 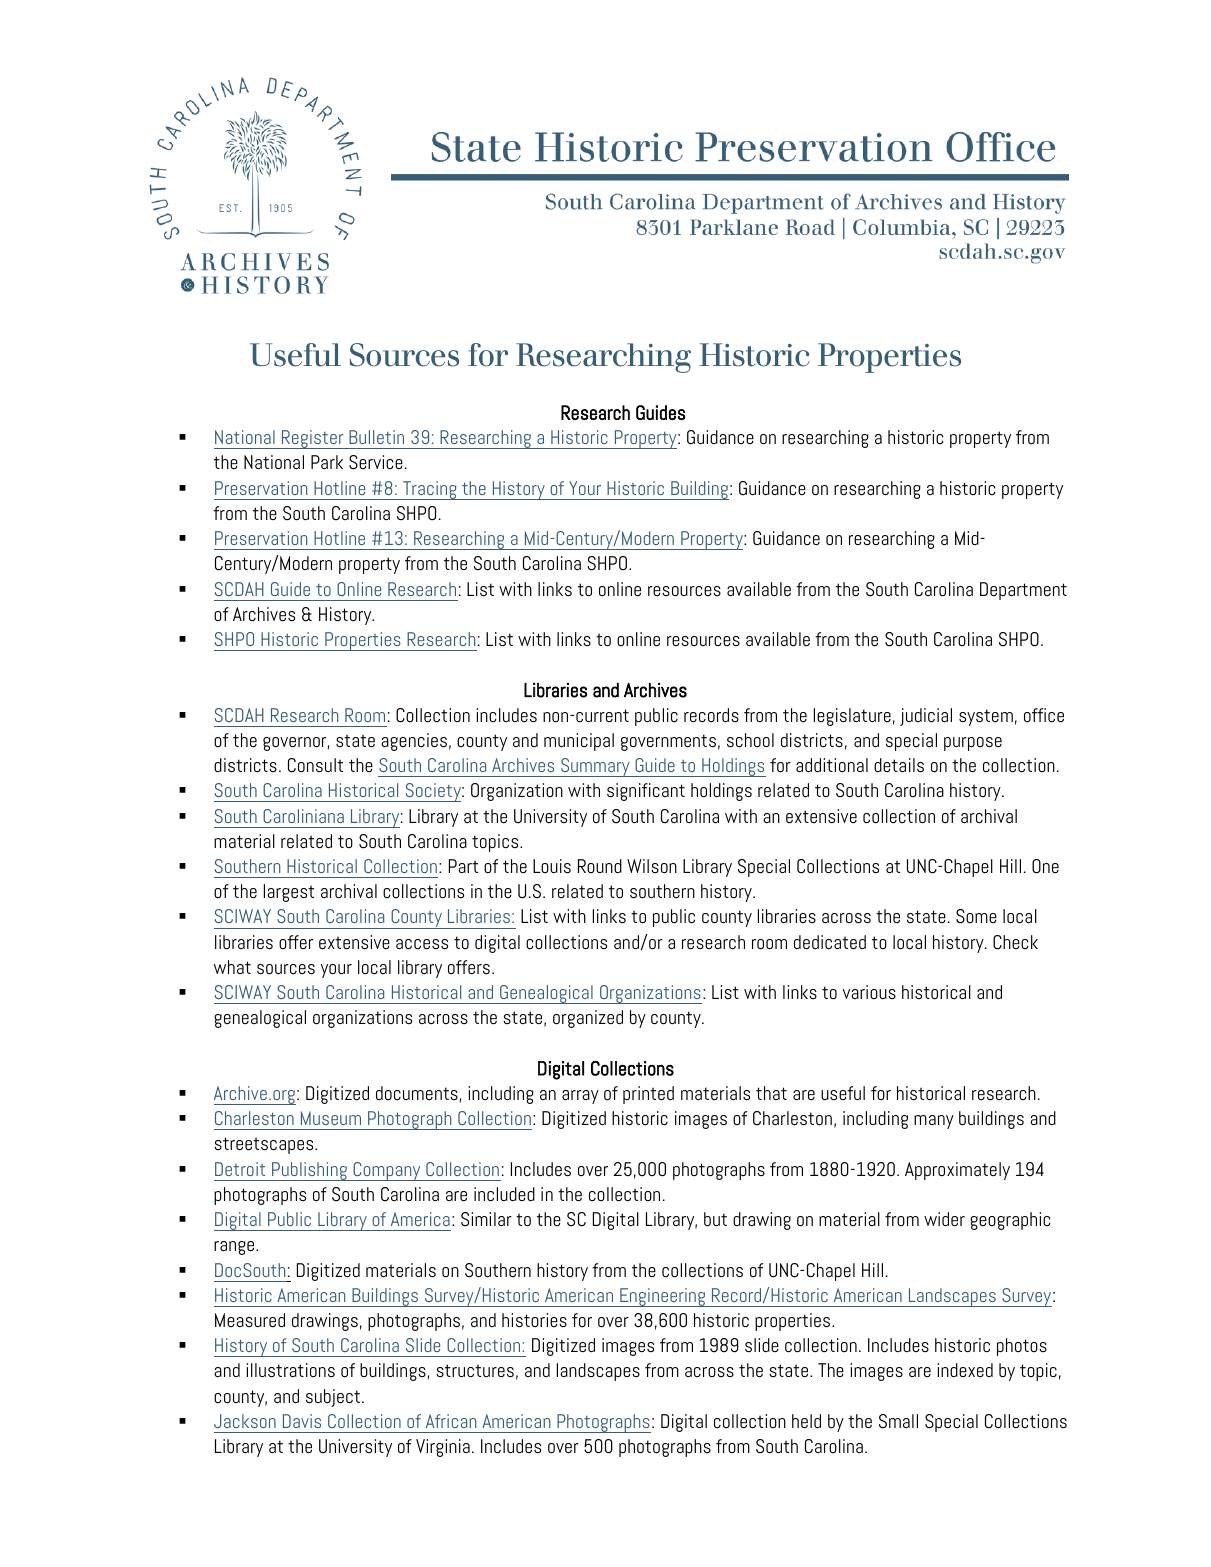 I want to click on Small, so click(x=898, y=1421).
